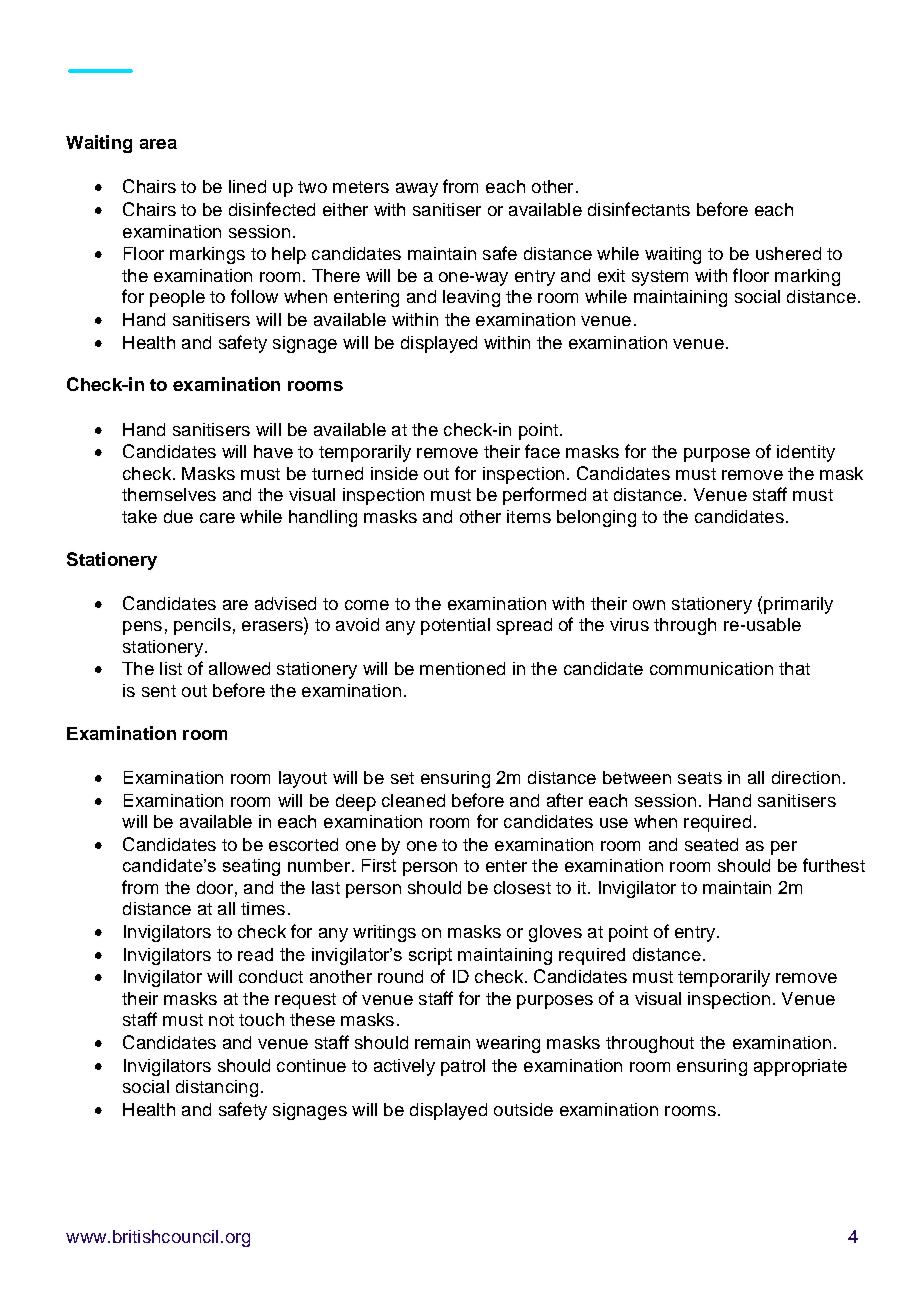 This image has height=1309, width=924. Describe the element at coordinates (798, 605) in the image. I see `primarily` at that location.
